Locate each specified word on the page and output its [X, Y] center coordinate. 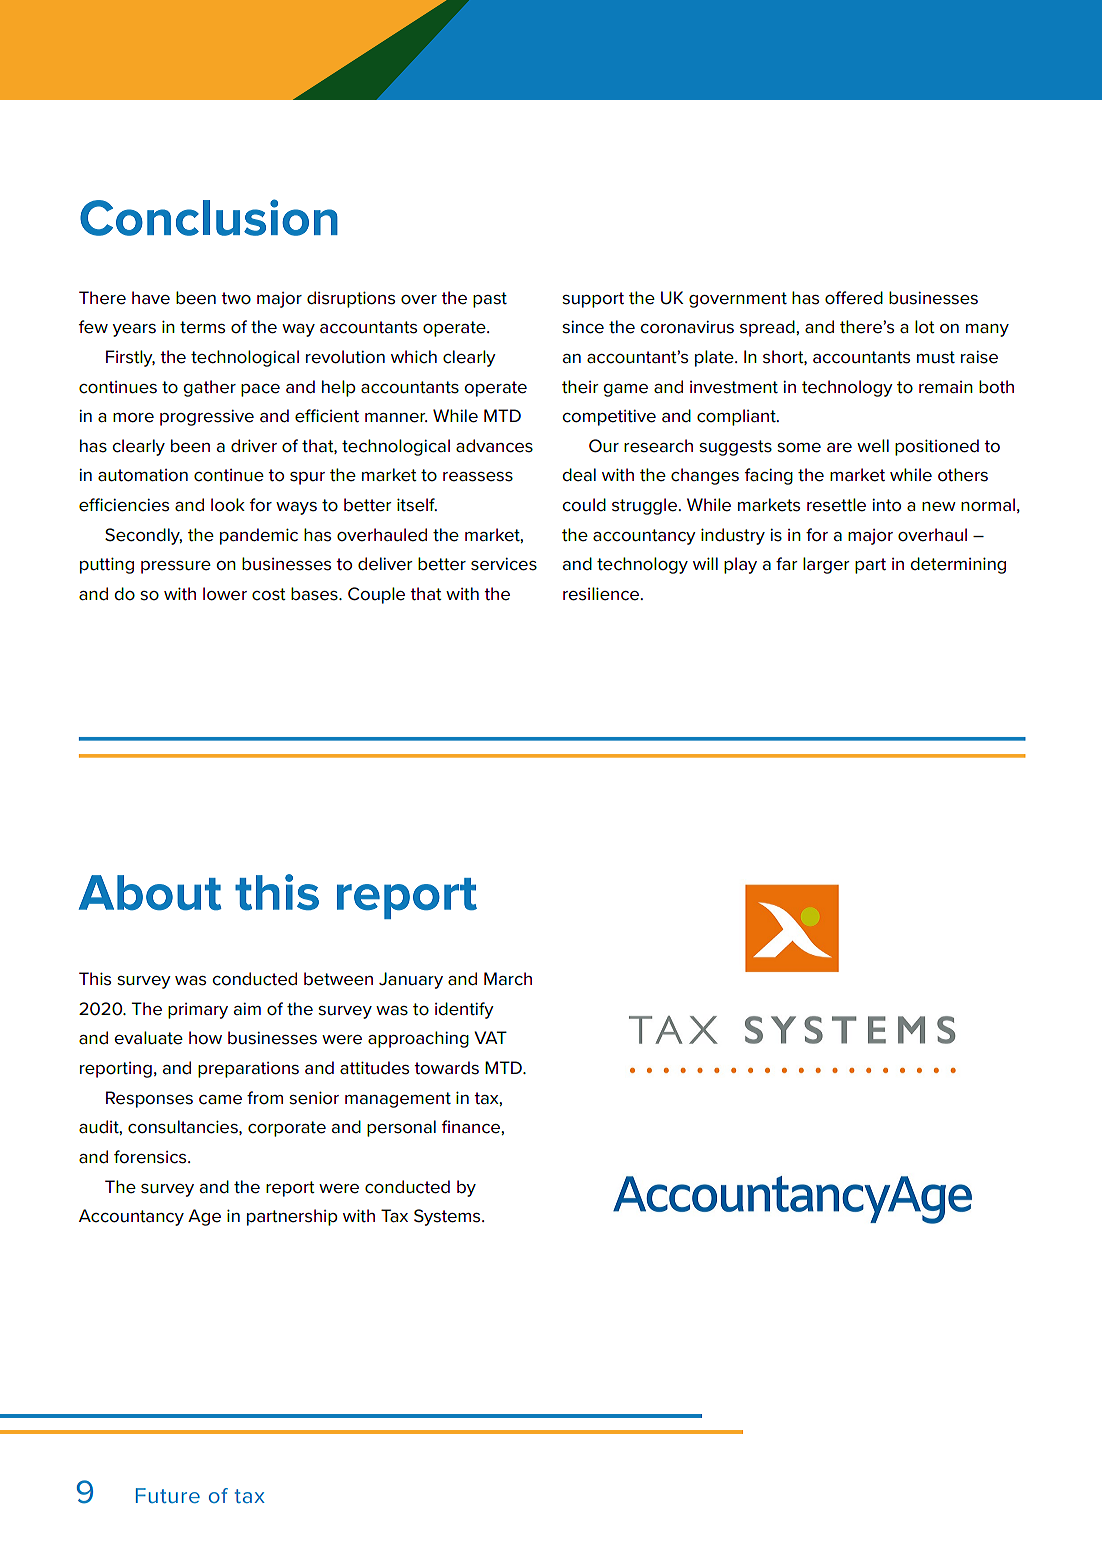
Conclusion [209, 217]
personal [401, 1128]
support [593, 300]
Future [168, 1495]
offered [854, 298]
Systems [448, 1217]
